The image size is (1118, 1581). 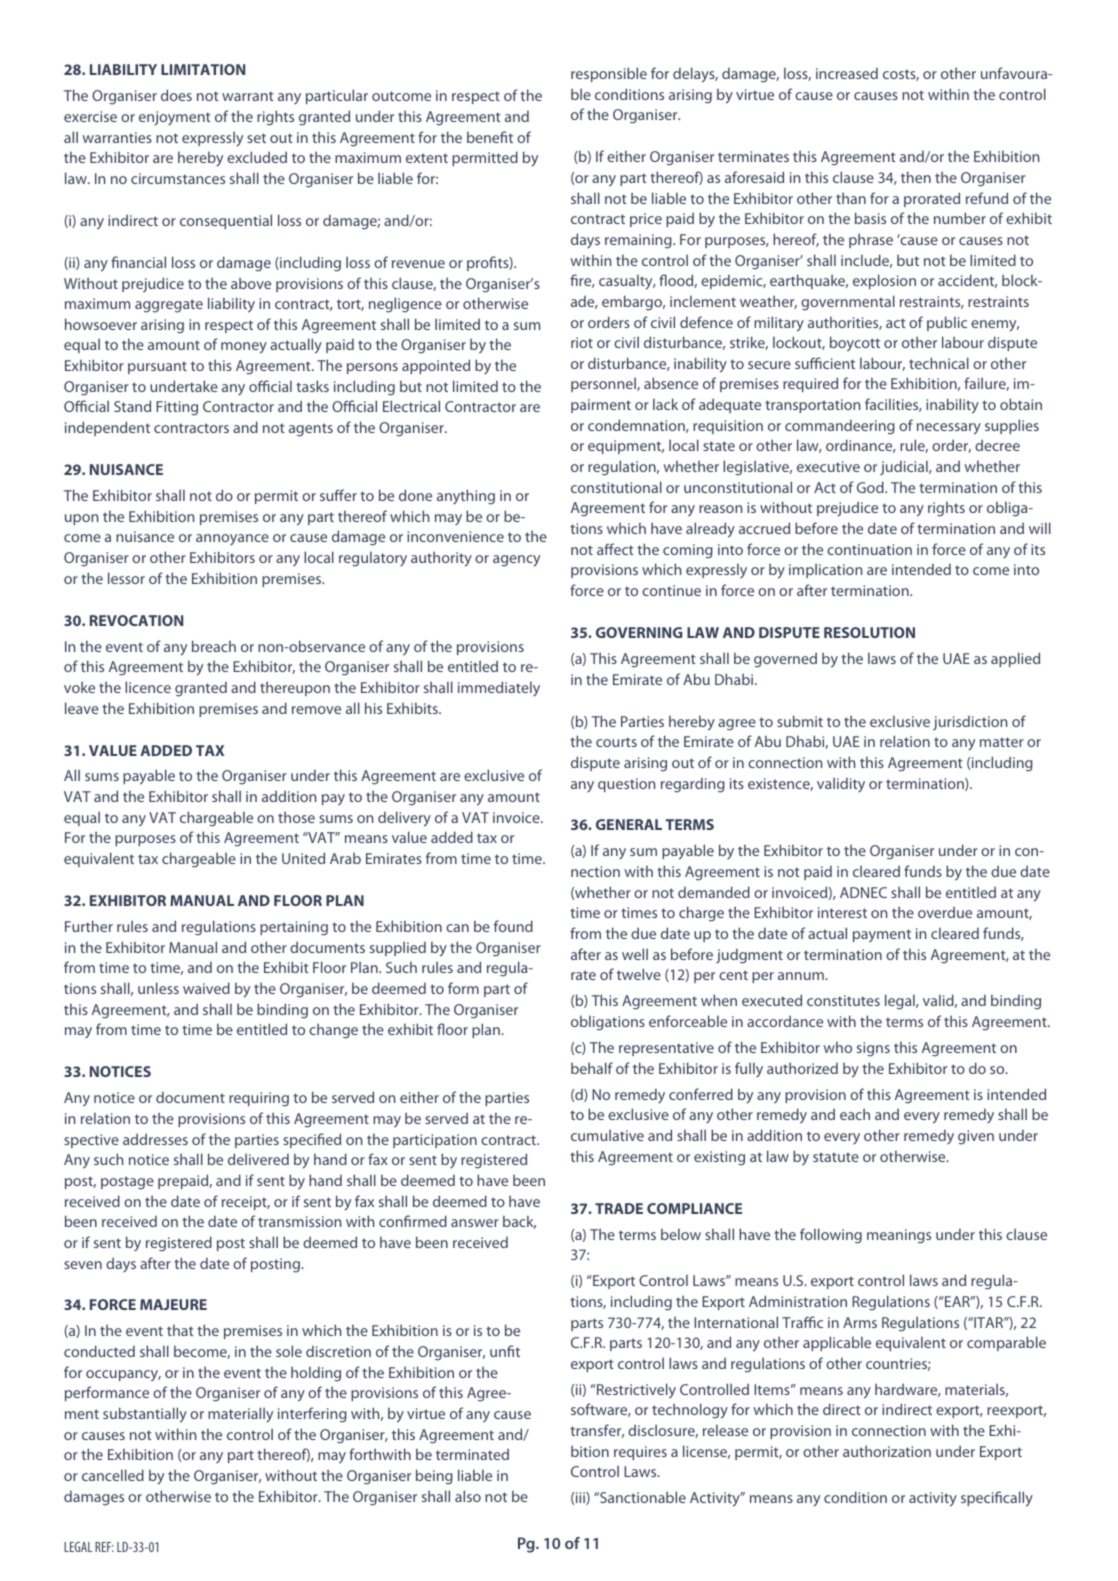 What do you see at coordinates (609, 74) in the screenshot?
I see `responsible` at bounding box center [609, 74].
